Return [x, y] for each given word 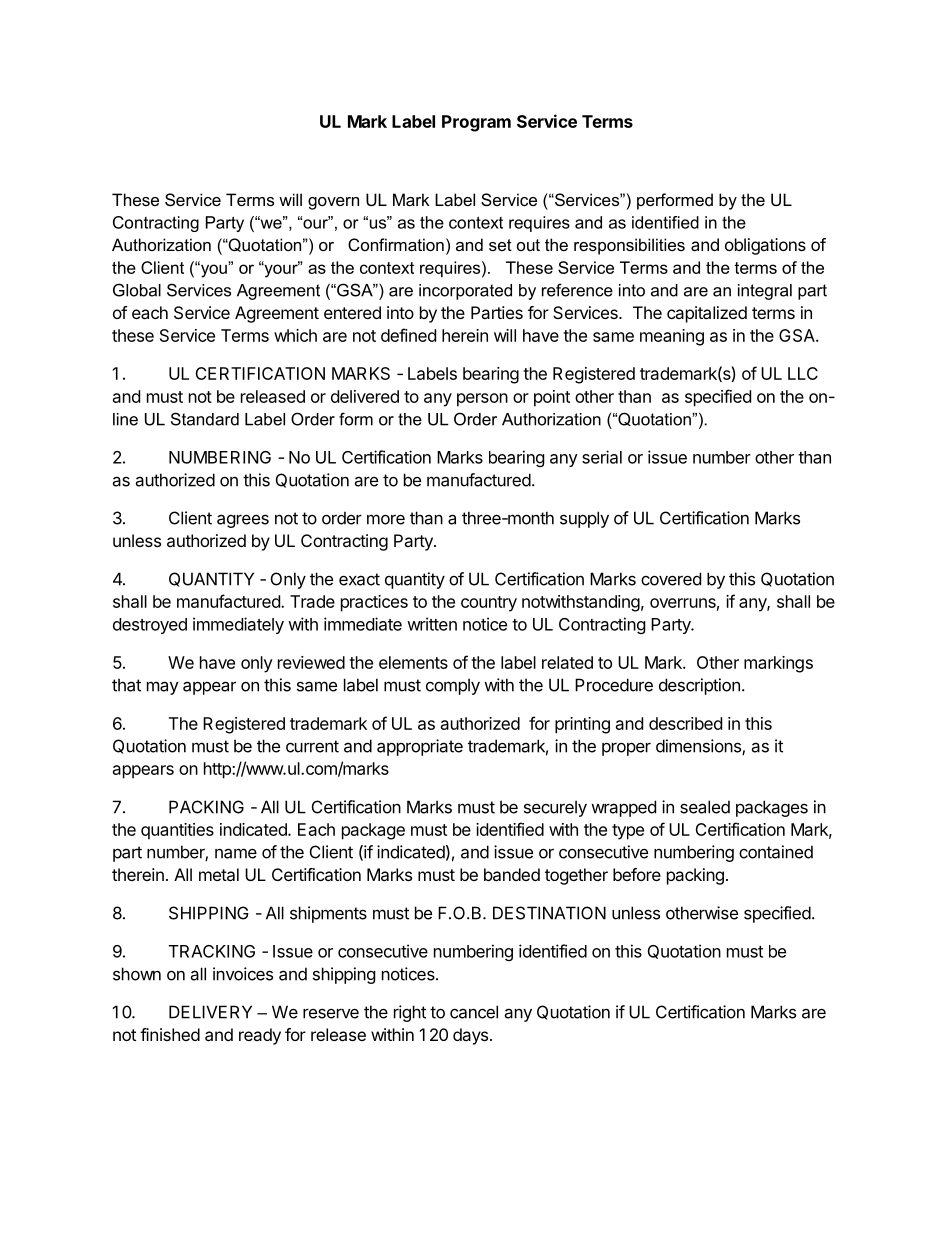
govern [333, 203]
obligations [765, 246]
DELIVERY [210, 1012]
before [637, 874]
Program [476, 123]
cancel [474, 1012]
